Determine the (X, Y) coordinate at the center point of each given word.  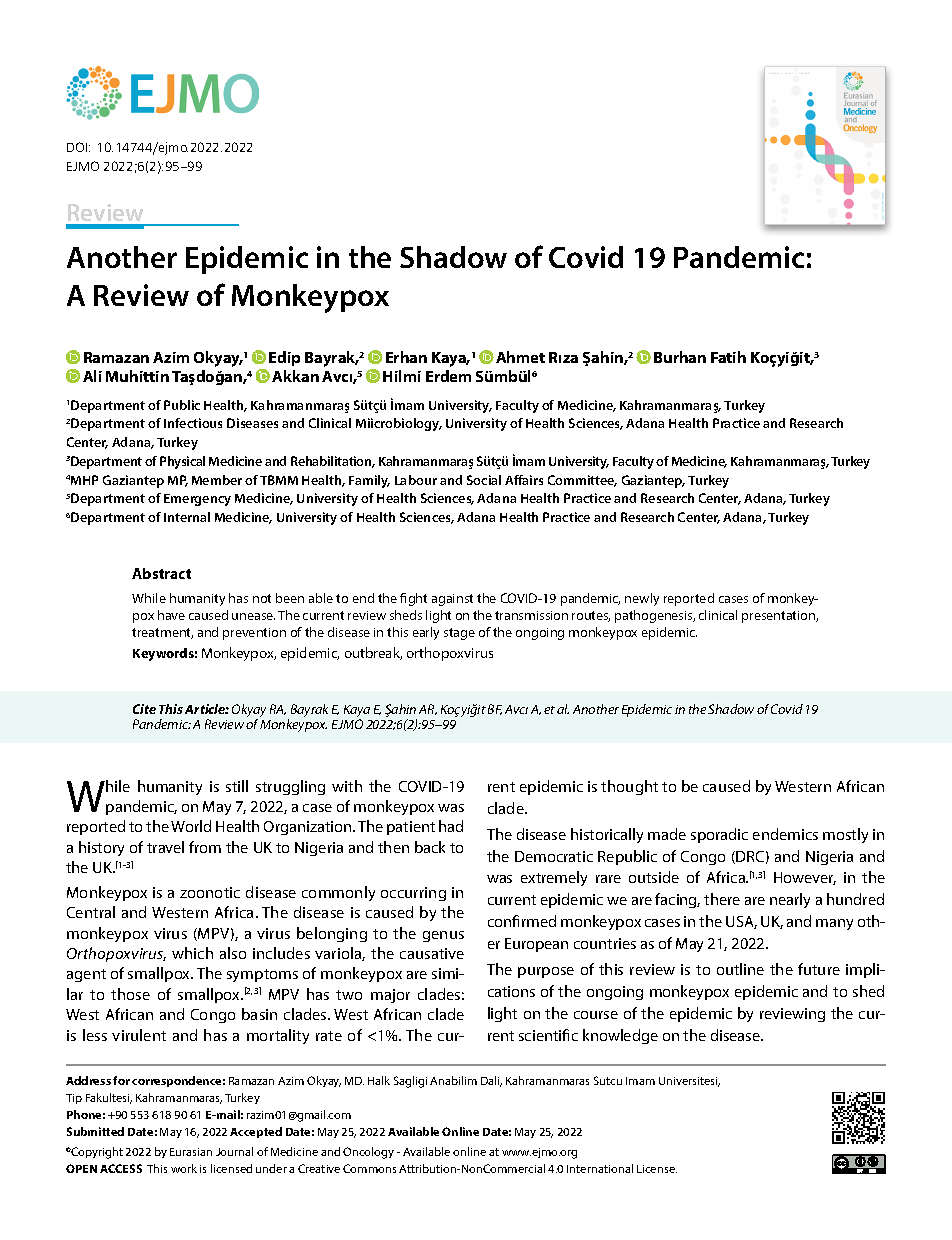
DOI (78, 147)
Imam (640, 1081)
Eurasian (191, 1152)
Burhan (680, 357)
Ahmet (520, 357)
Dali (491, 1081)
